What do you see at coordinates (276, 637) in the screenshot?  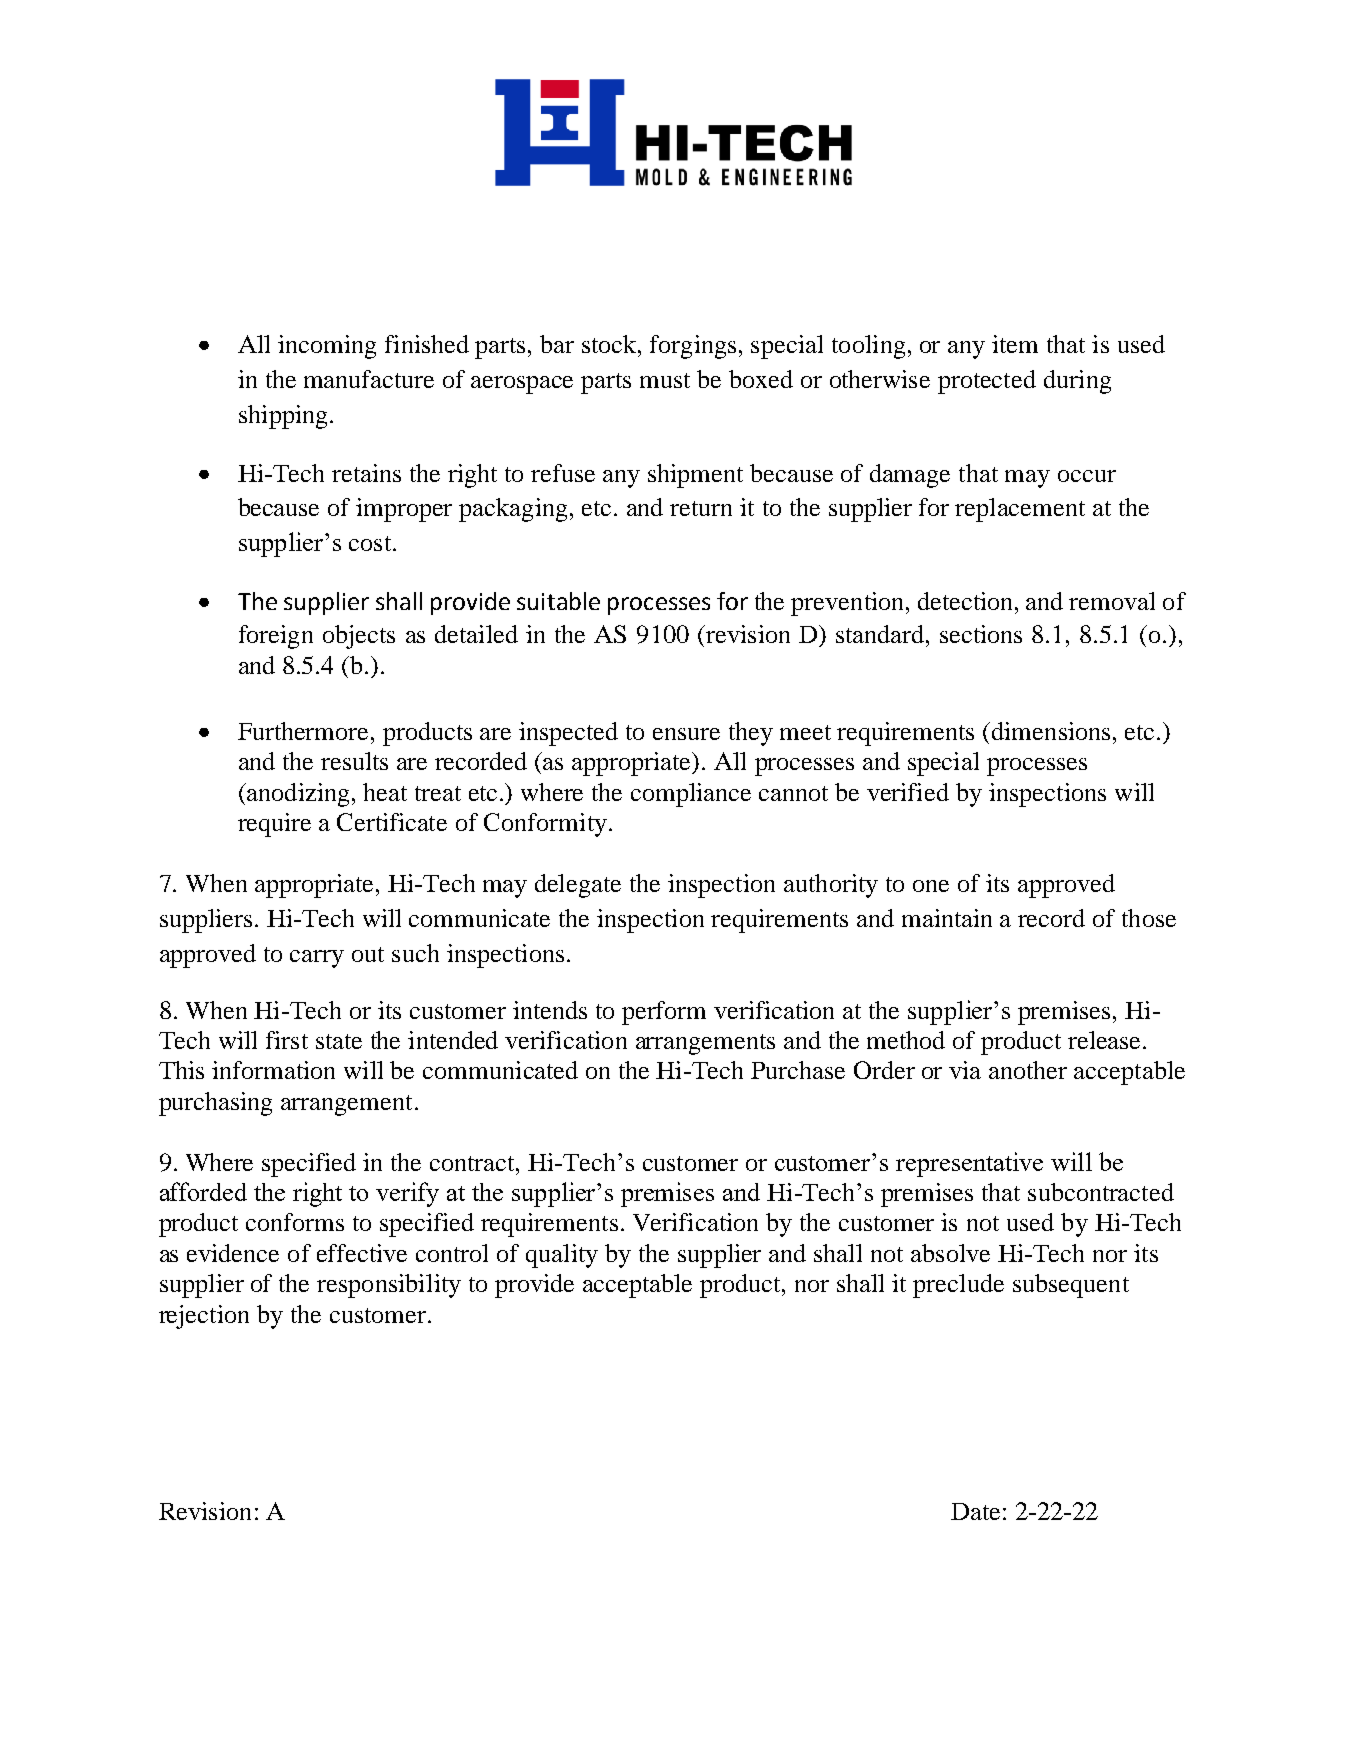 I see `foreign` at bounding box center [276, 637].
